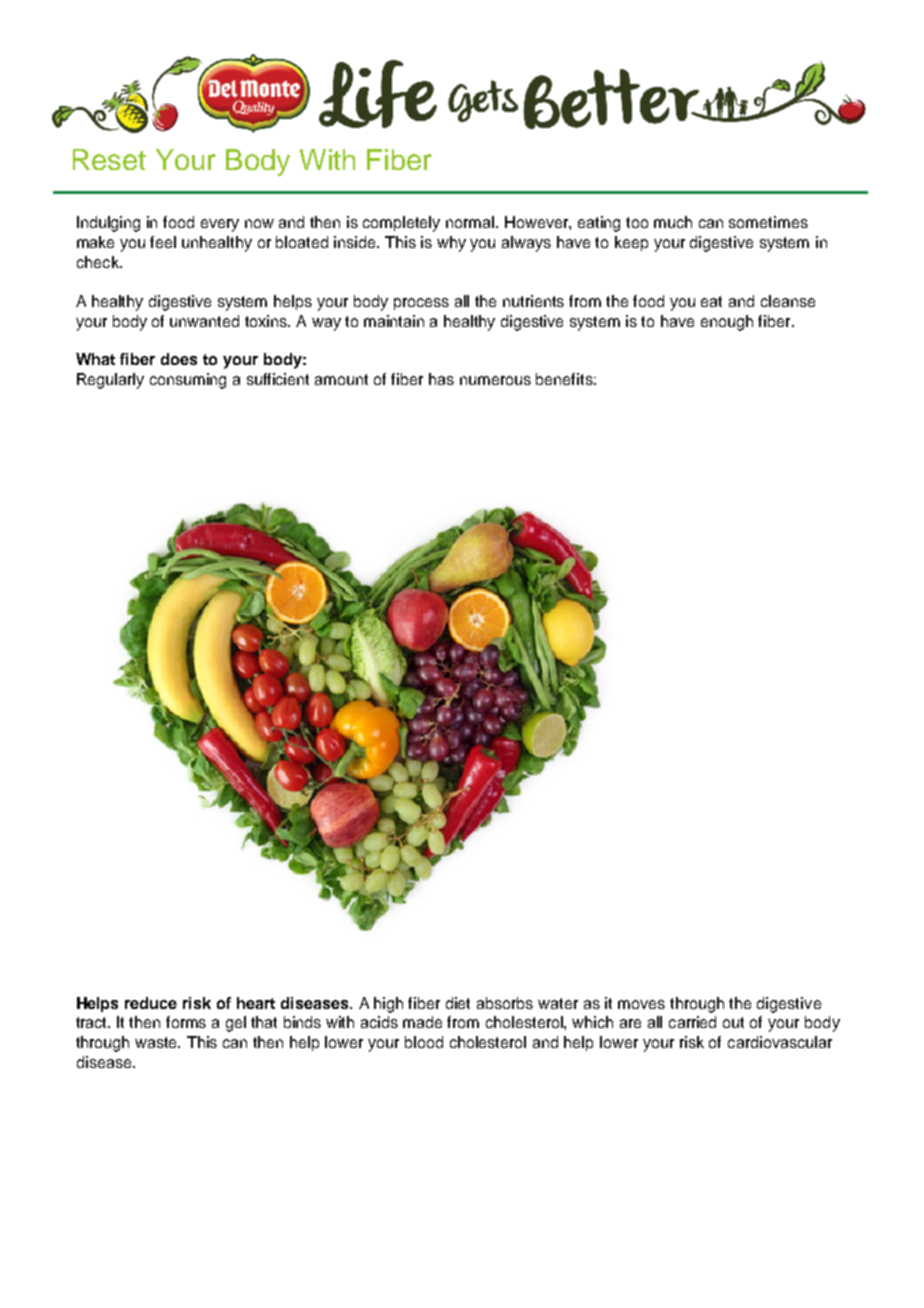 The image size is (924, 1308). Describe the element at coordinates (458, 1003) in the document. I see `diet` at that location.
